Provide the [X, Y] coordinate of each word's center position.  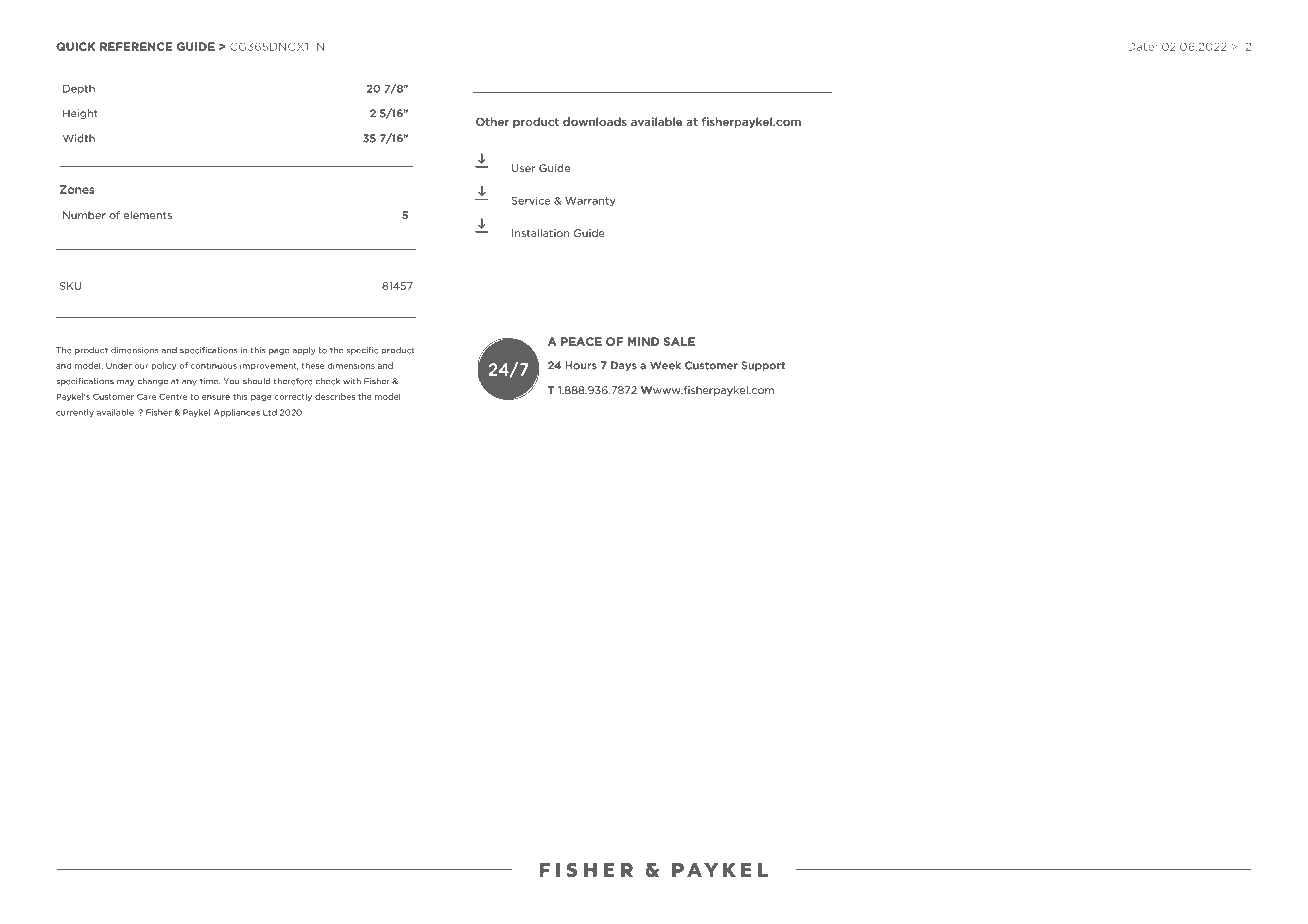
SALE [679, 341]
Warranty [590, 202]
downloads [595, 121]
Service [531, 201]
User [524, 168]
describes [335, 396]
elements [148, 215]
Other [492, 121]
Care [146, 396]
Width [79, 138]
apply [304, 351]
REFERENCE [136, 46]
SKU [70, 286]
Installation [540, 233]
